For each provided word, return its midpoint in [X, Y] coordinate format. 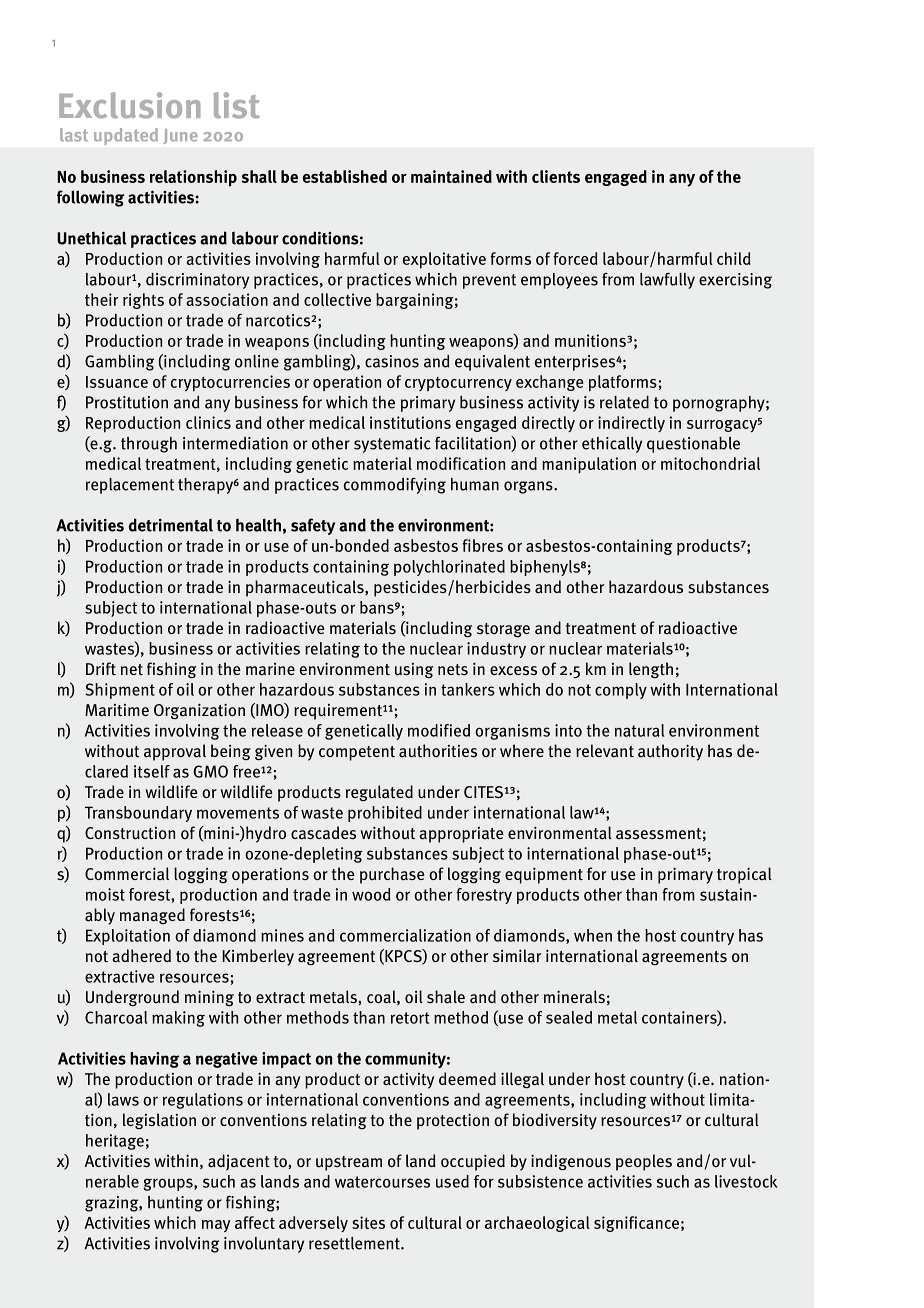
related [624, 402]
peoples [644, 1162]
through [149, 445]
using [414, 670]
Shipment [120, 691]
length [651, 670]
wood [371, 894]
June [180, 136]
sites [368, 1222]
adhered [141, 956]
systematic [392, 445]
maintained [451, 176]
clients [556, 176]
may [216, 1226]
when [593, 935]
